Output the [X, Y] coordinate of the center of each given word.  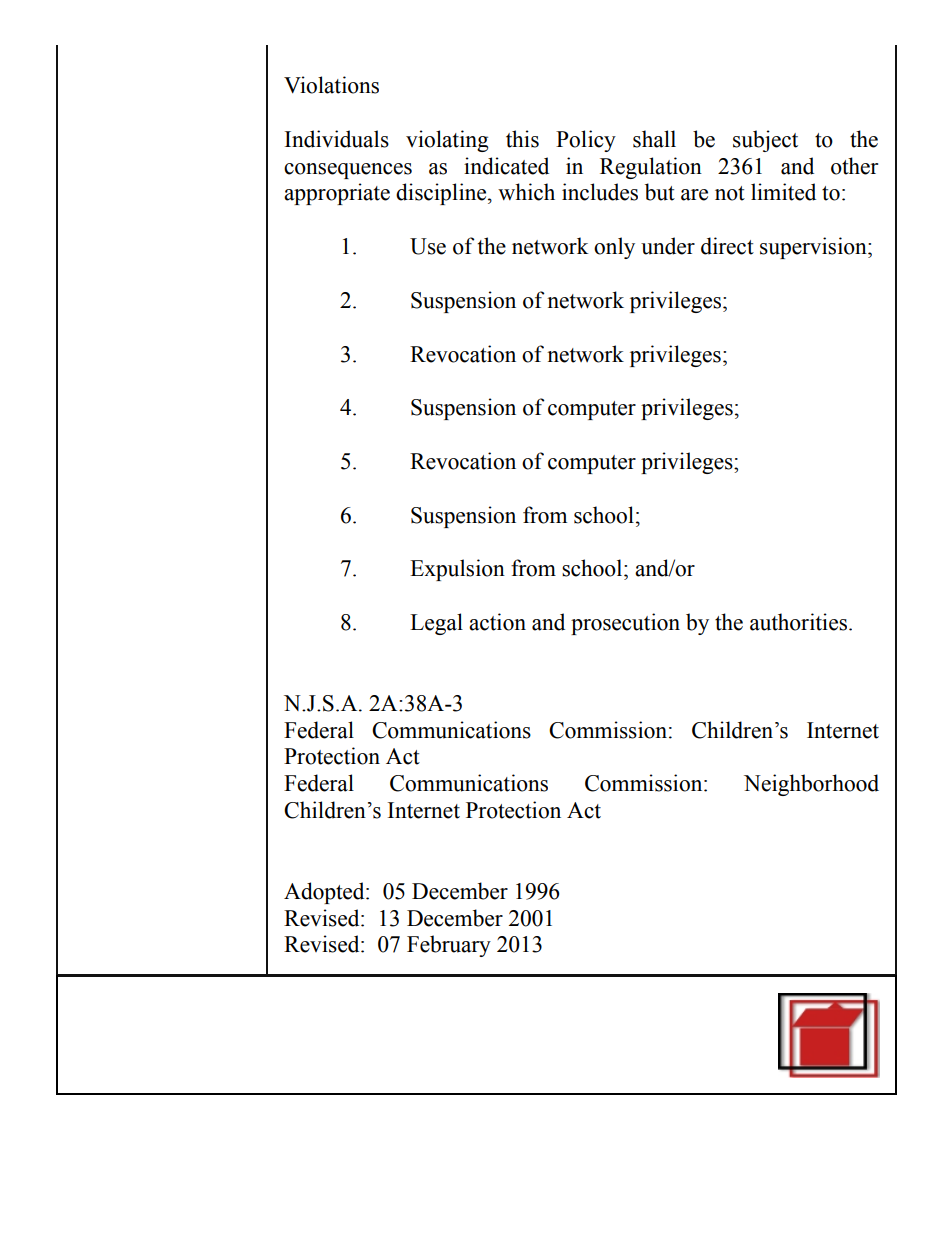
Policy [586, 141]
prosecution [625, 624]
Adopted [325, 893]
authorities [800, 622]
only [614, 248]
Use [428, 246]
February [449, 946]
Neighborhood [811, 785]
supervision [814, 248]
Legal [436, 624]
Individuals [337, 139]
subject [765, 141]
